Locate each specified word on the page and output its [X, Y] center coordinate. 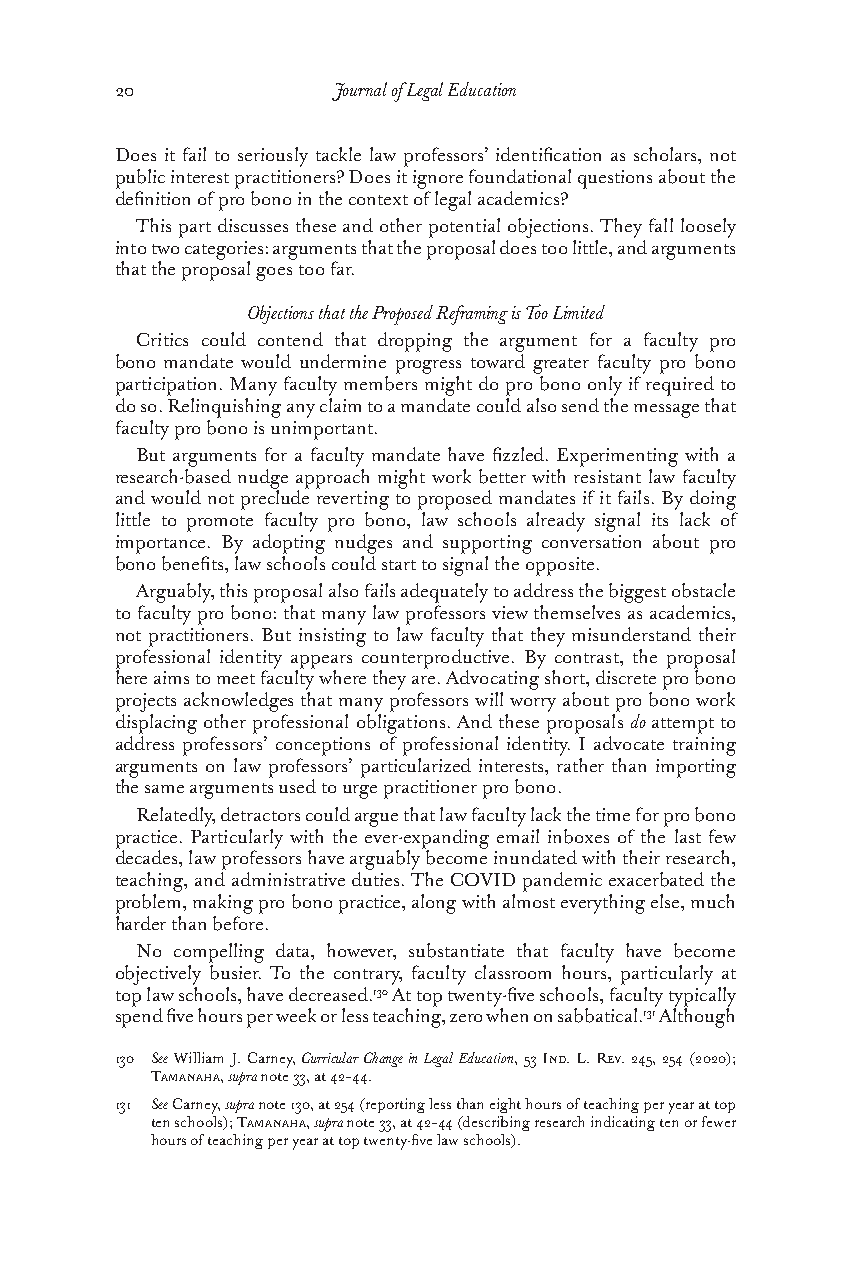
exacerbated [656, 879]
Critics [162, 339]
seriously [273, 157]
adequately [444, 593]
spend [139, 1017]
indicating [623, 1123]
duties [377, 879]
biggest [637, 593]
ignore [438, 179]
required [680, 386]
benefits [194, 563]
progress [428, 367]
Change [383, 1059]
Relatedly [176, 817]
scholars [666, 154]
